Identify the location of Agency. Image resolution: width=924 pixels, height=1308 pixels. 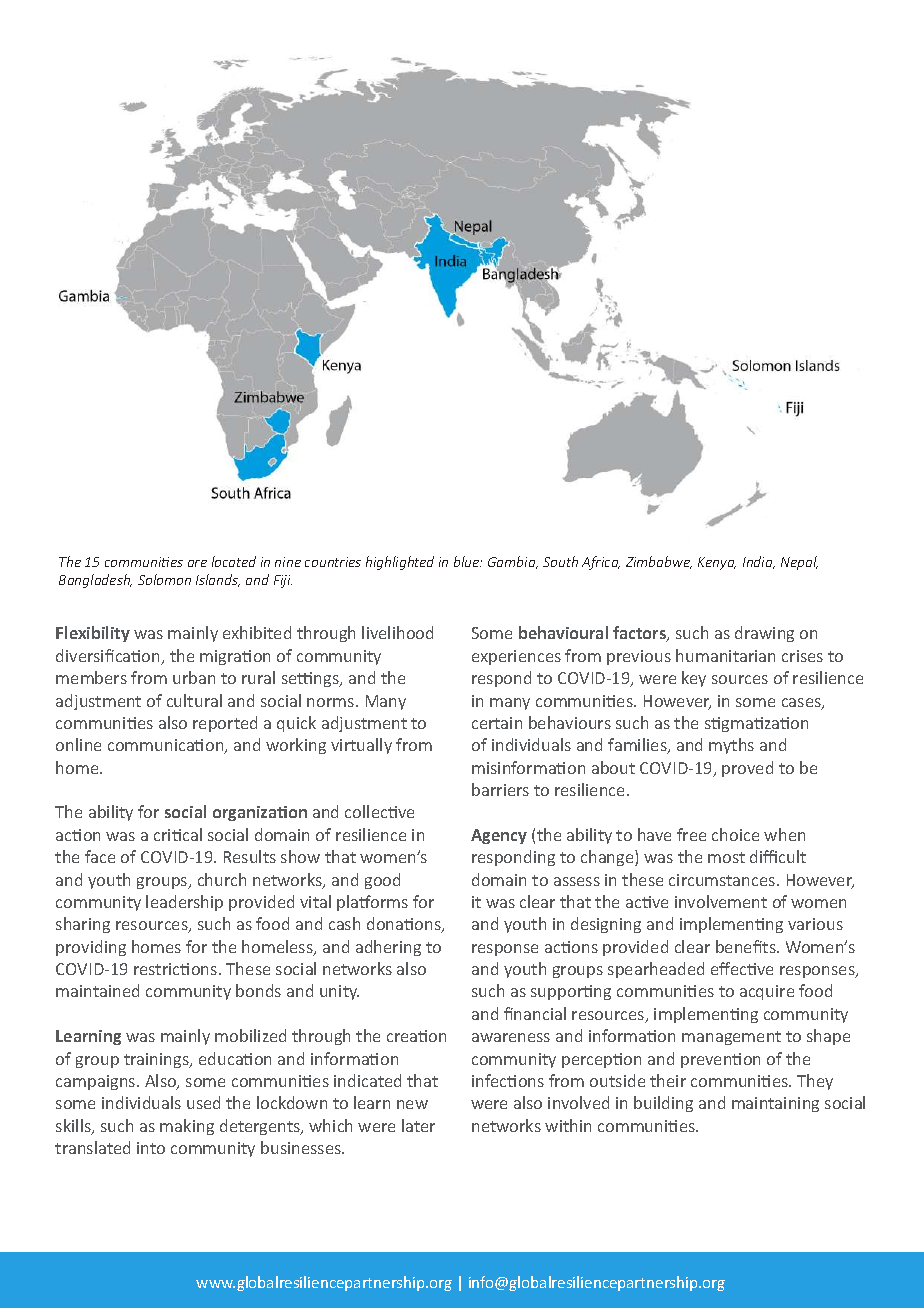
(499, 836).
